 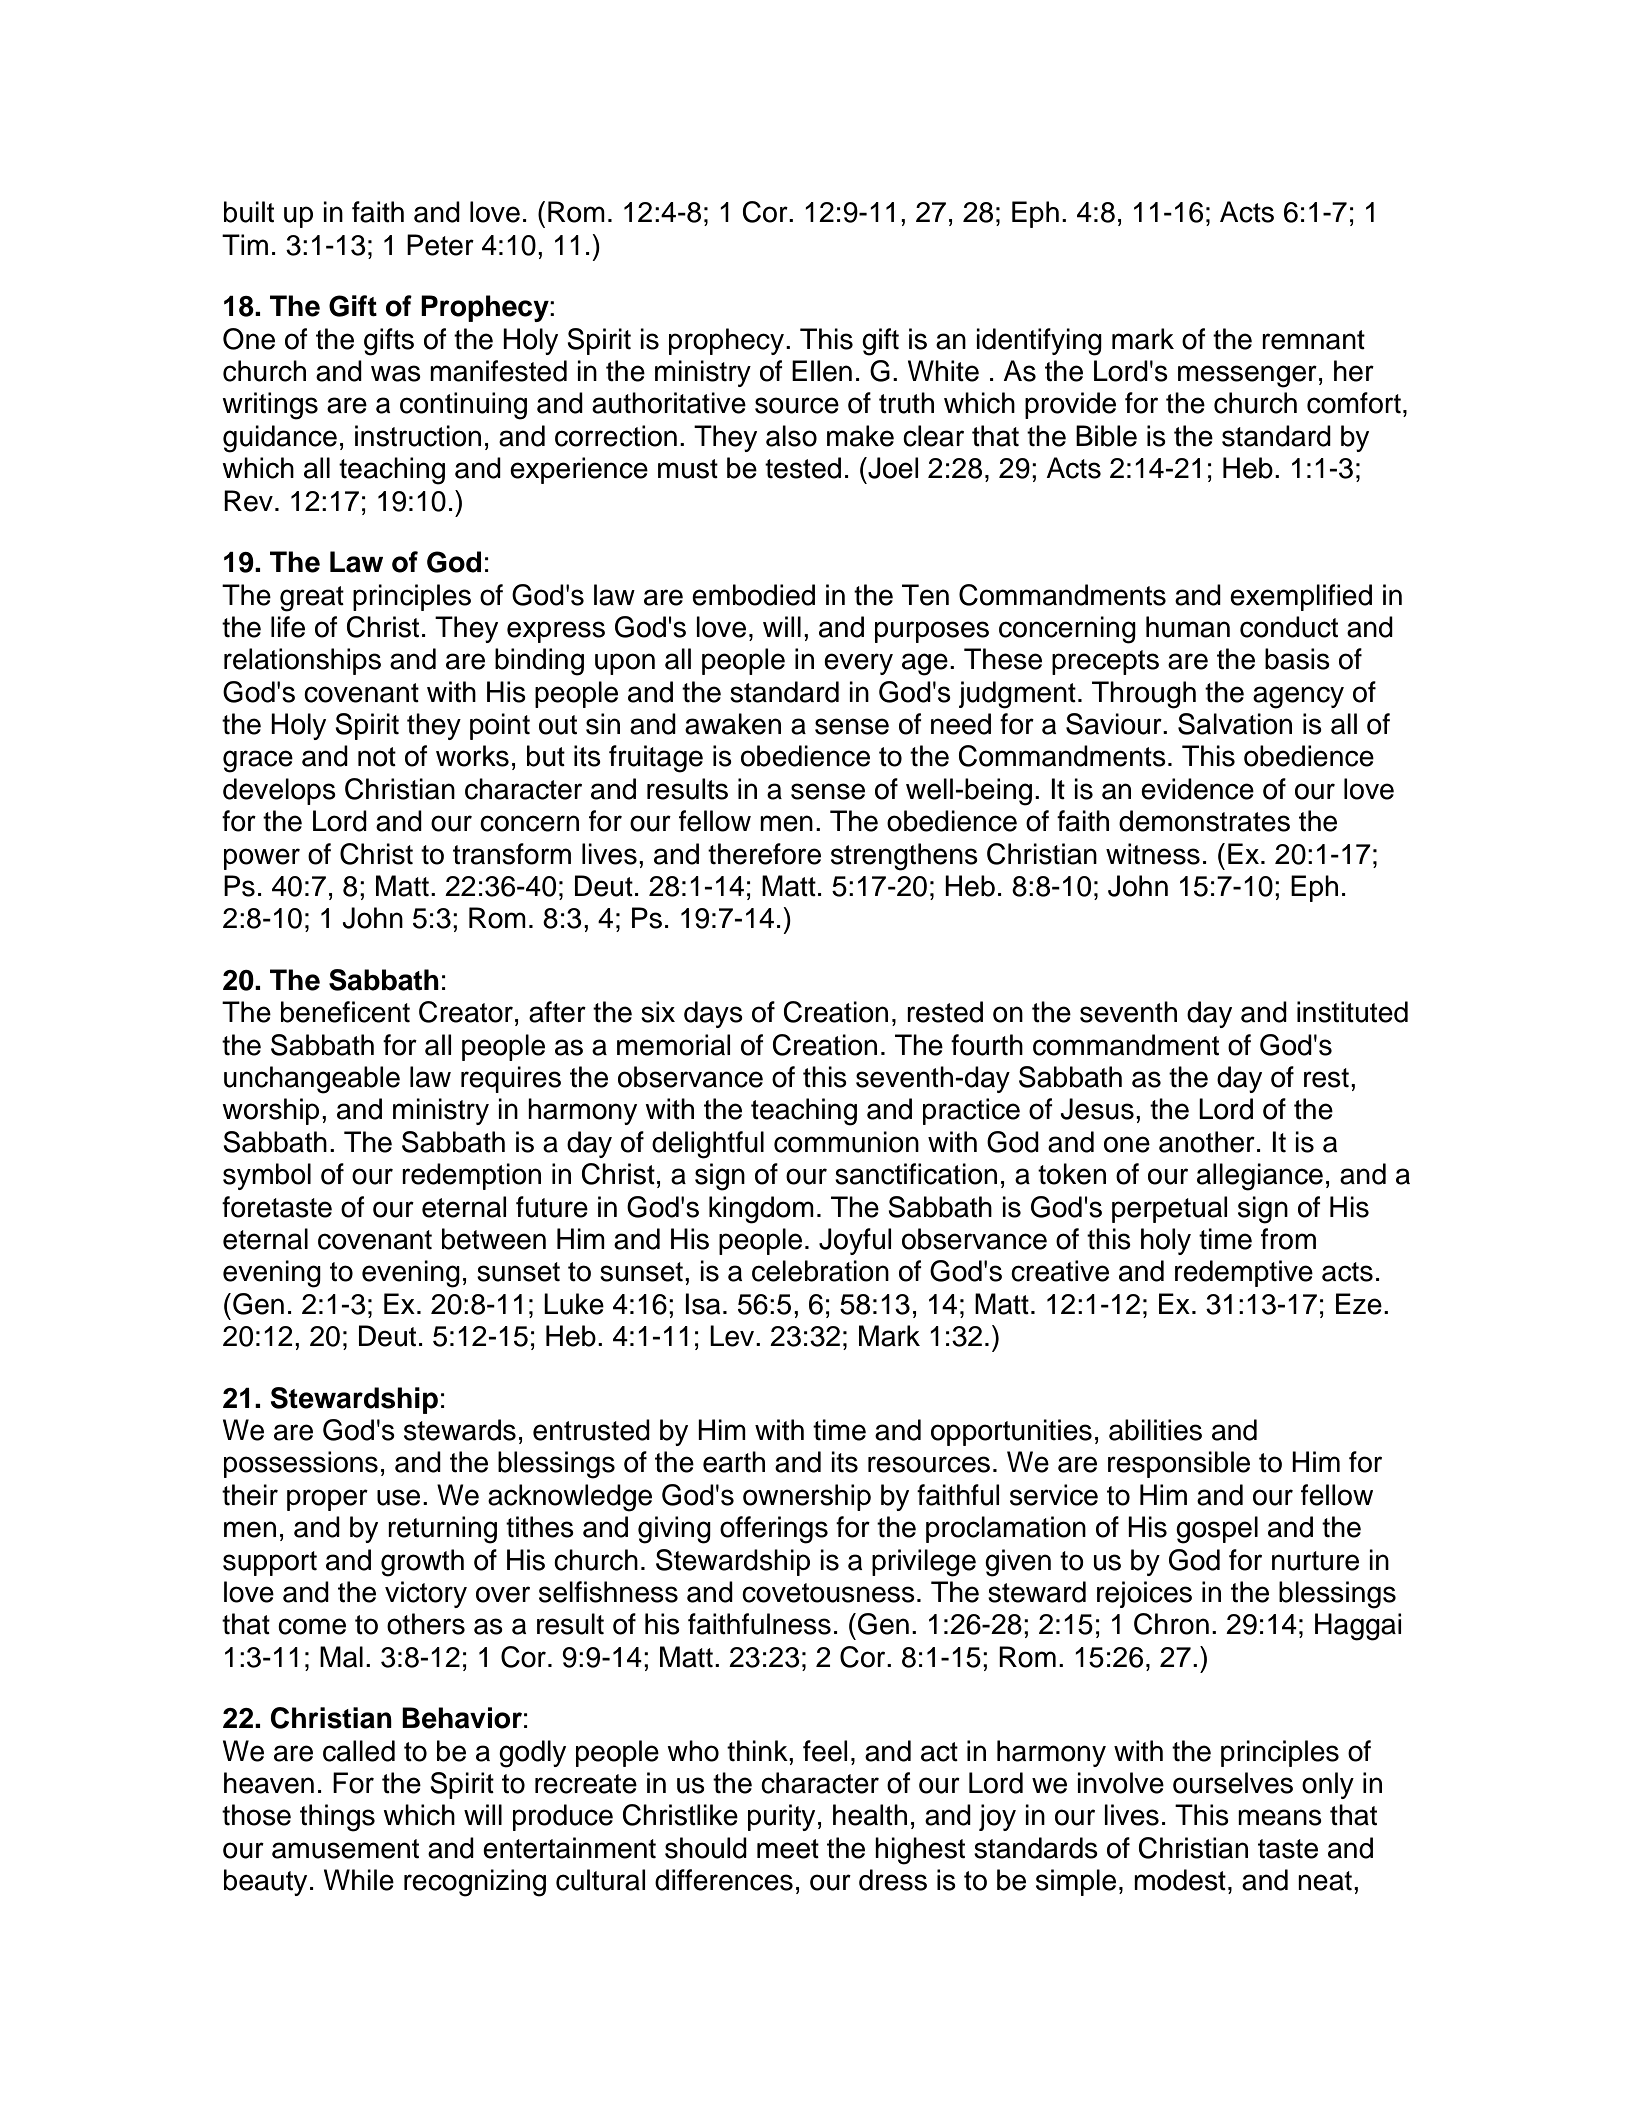 I want to click on another, so click(x=1207, y=1142).
